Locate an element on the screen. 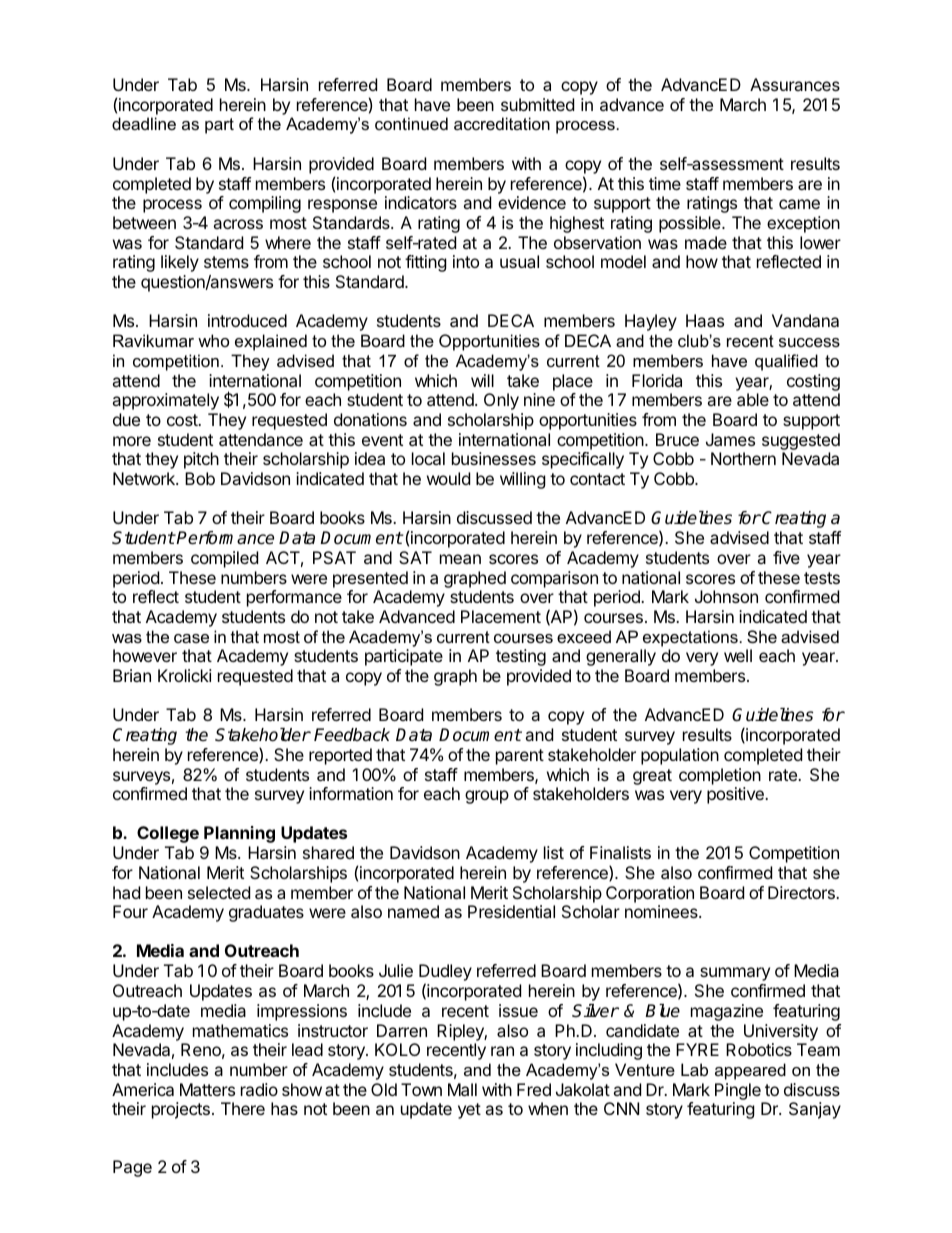  yet is located at coordinates (469, 1111).
